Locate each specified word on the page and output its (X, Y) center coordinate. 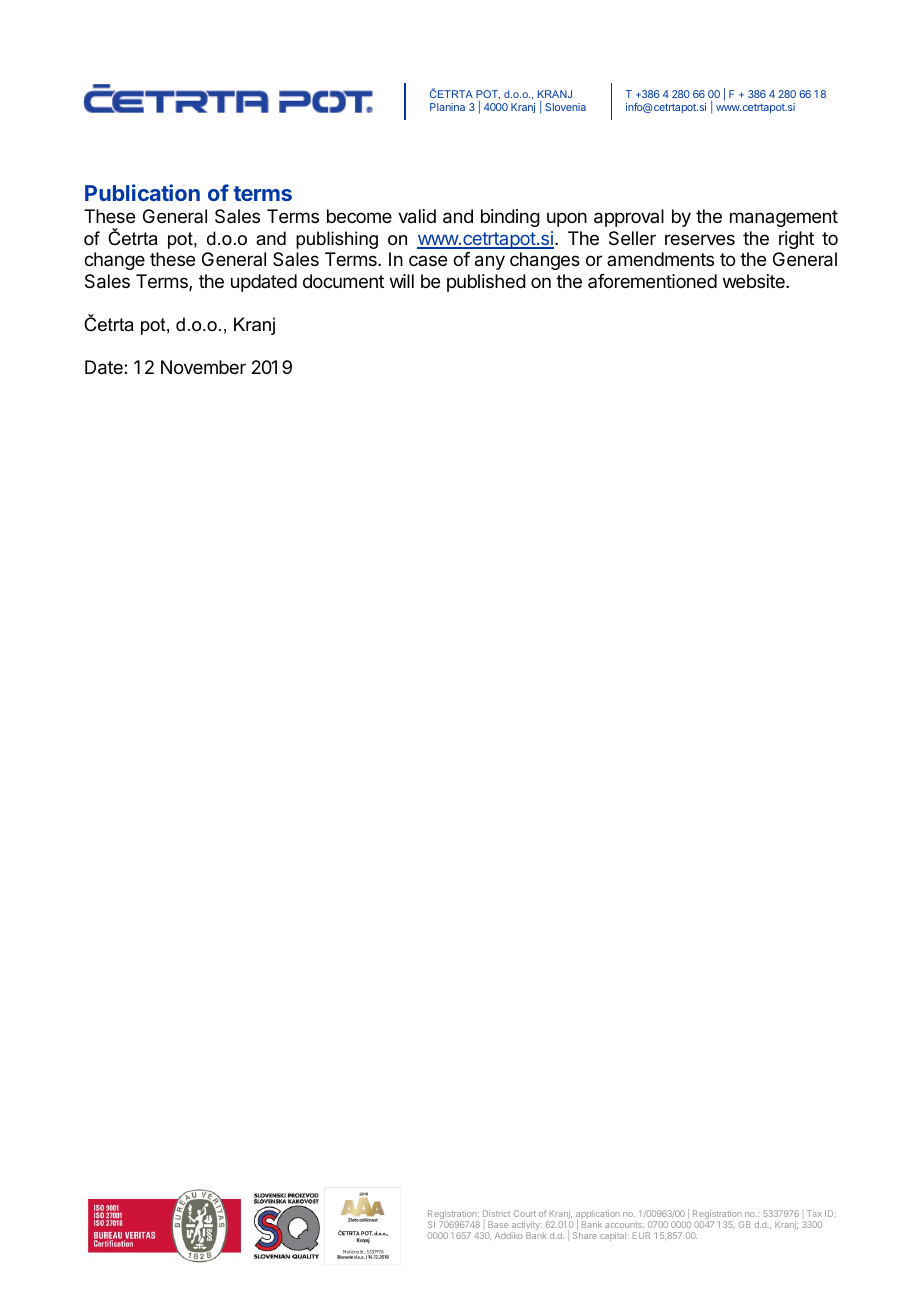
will (402, 281)
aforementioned (652, 281)
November (203, 367)
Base (498, 1224)
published (486, 283)
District (496, 1213)
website (755, 281)
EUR (641, 1235)
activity (526, 1227)
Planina (447, 107)
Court (525, 1213)
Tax (814, 1213)
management (784, 218)
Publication (142, 192)
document (343, 281)
